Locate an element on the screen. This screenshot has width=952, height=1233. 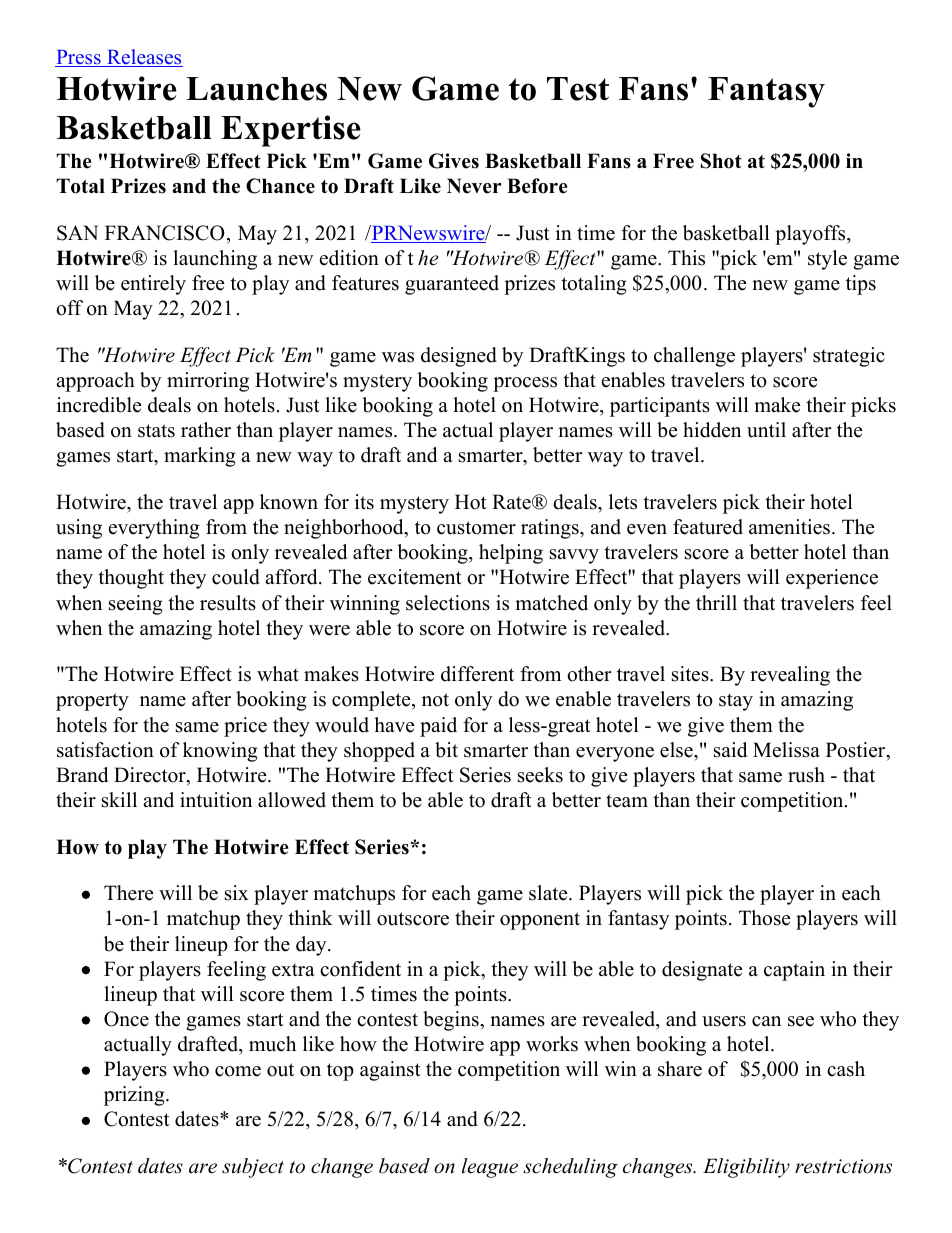
Releases is located at coordinates (144, 58).
